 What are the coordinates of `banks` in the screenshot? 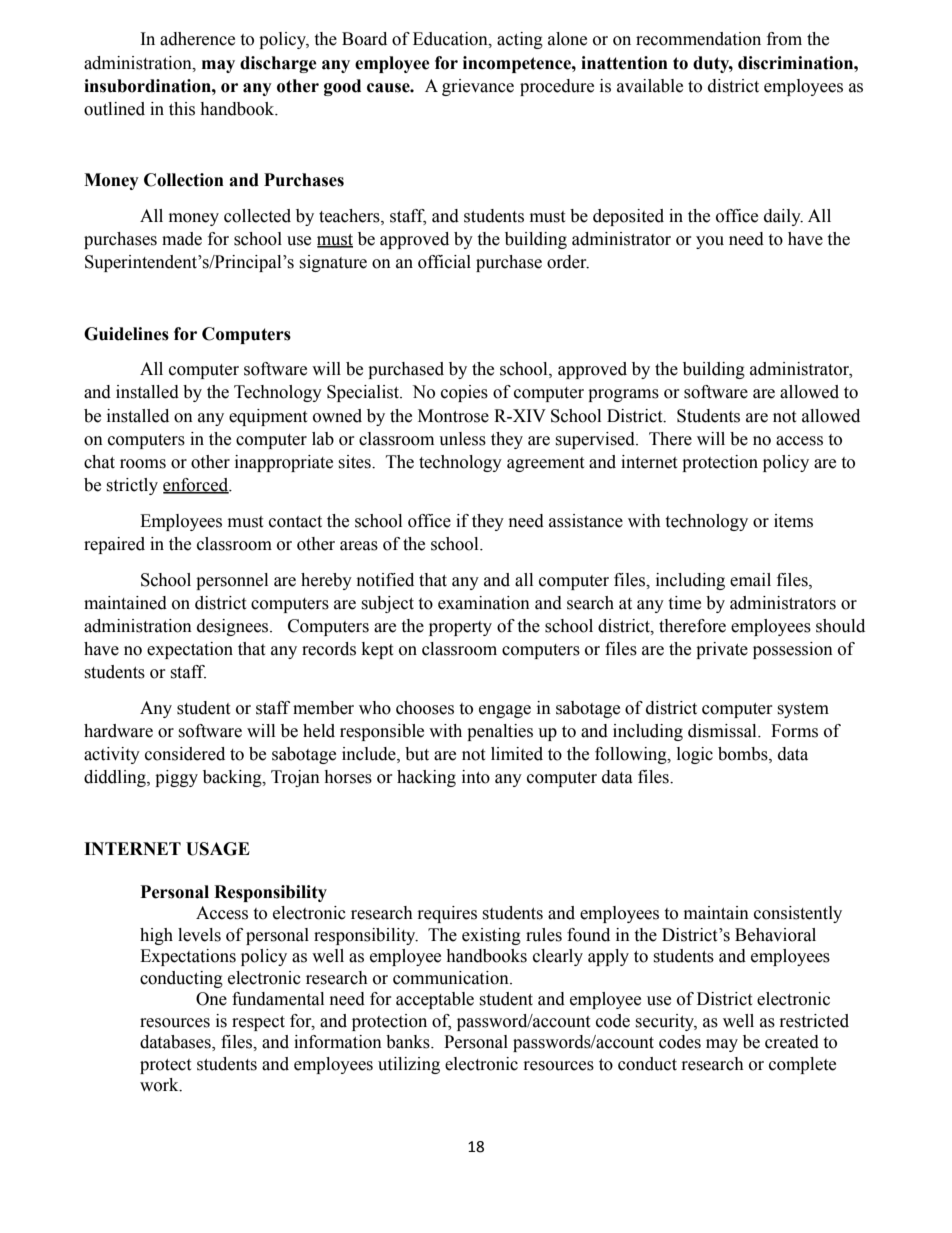 It's located at (409, 1042).
